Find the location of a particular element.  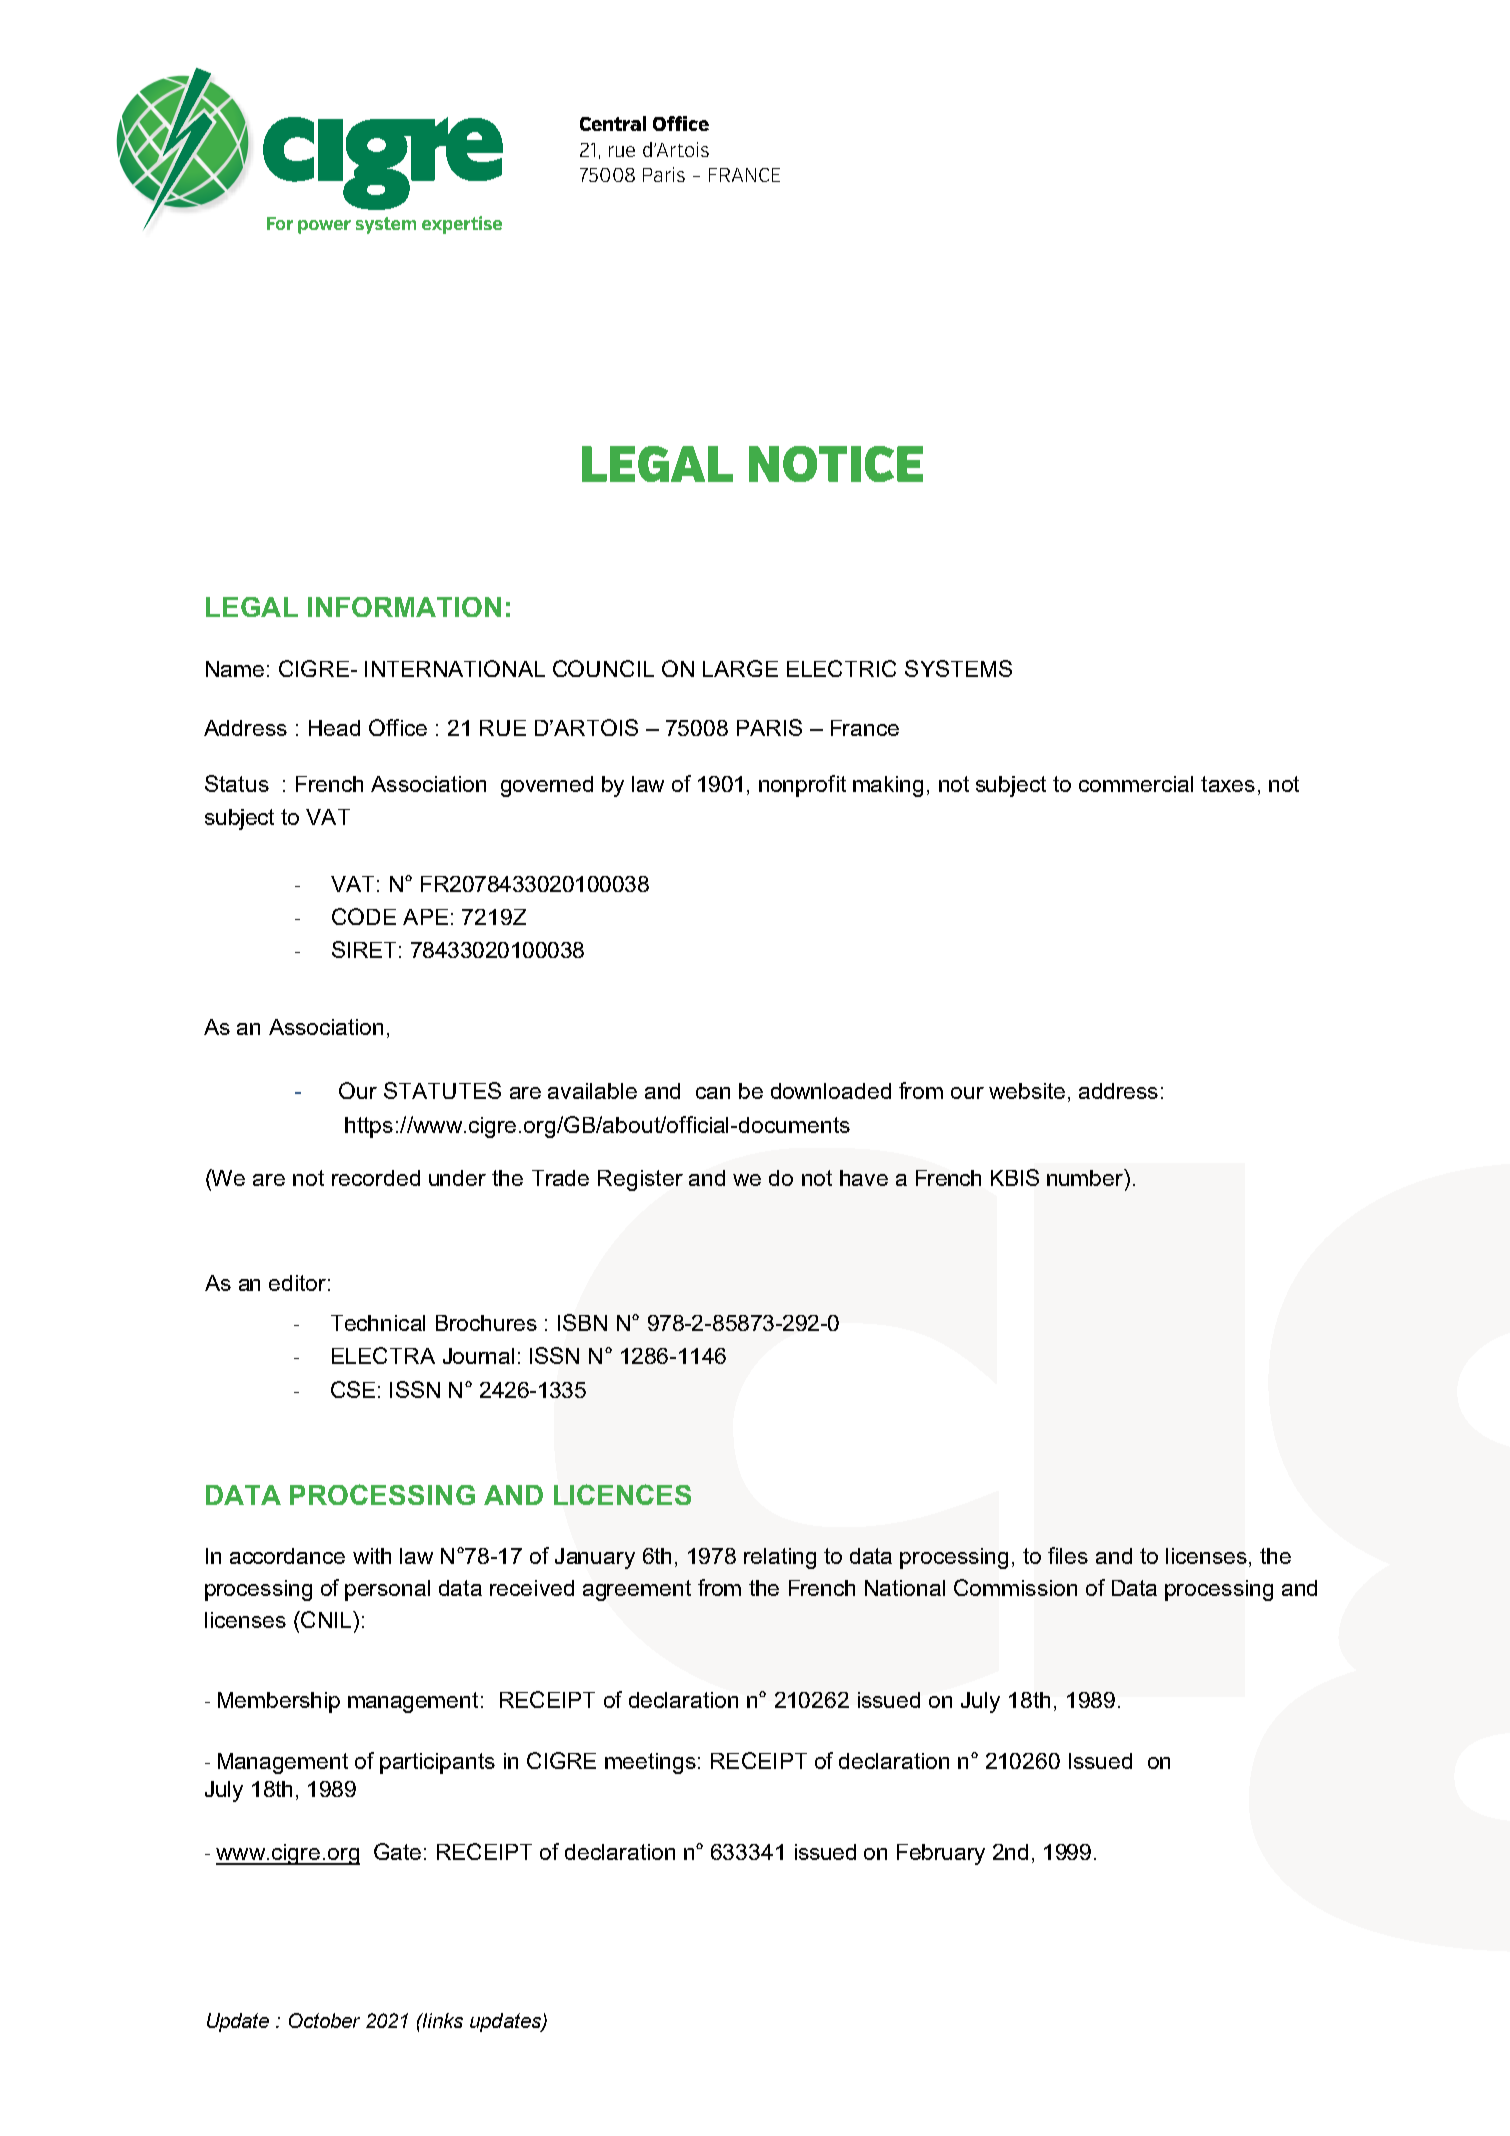

LARGE is located at coordinates (740, 668).
